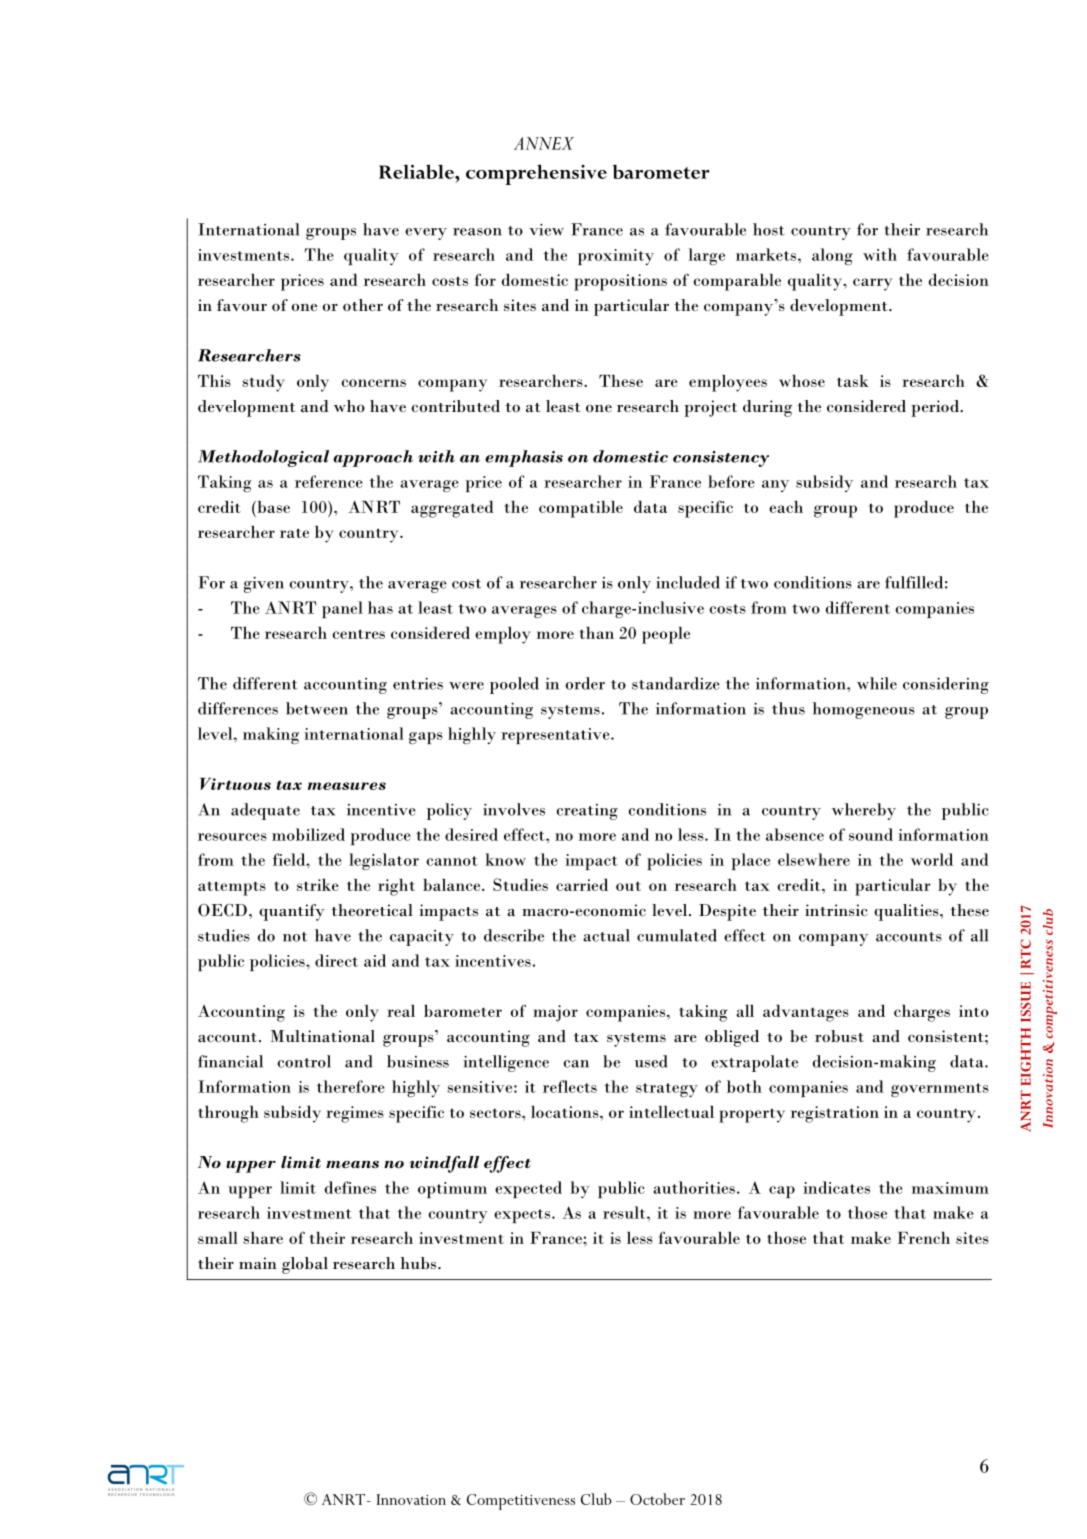  Describe the element at coordinates (657, 1499) in the document. I see `October` at that location.
